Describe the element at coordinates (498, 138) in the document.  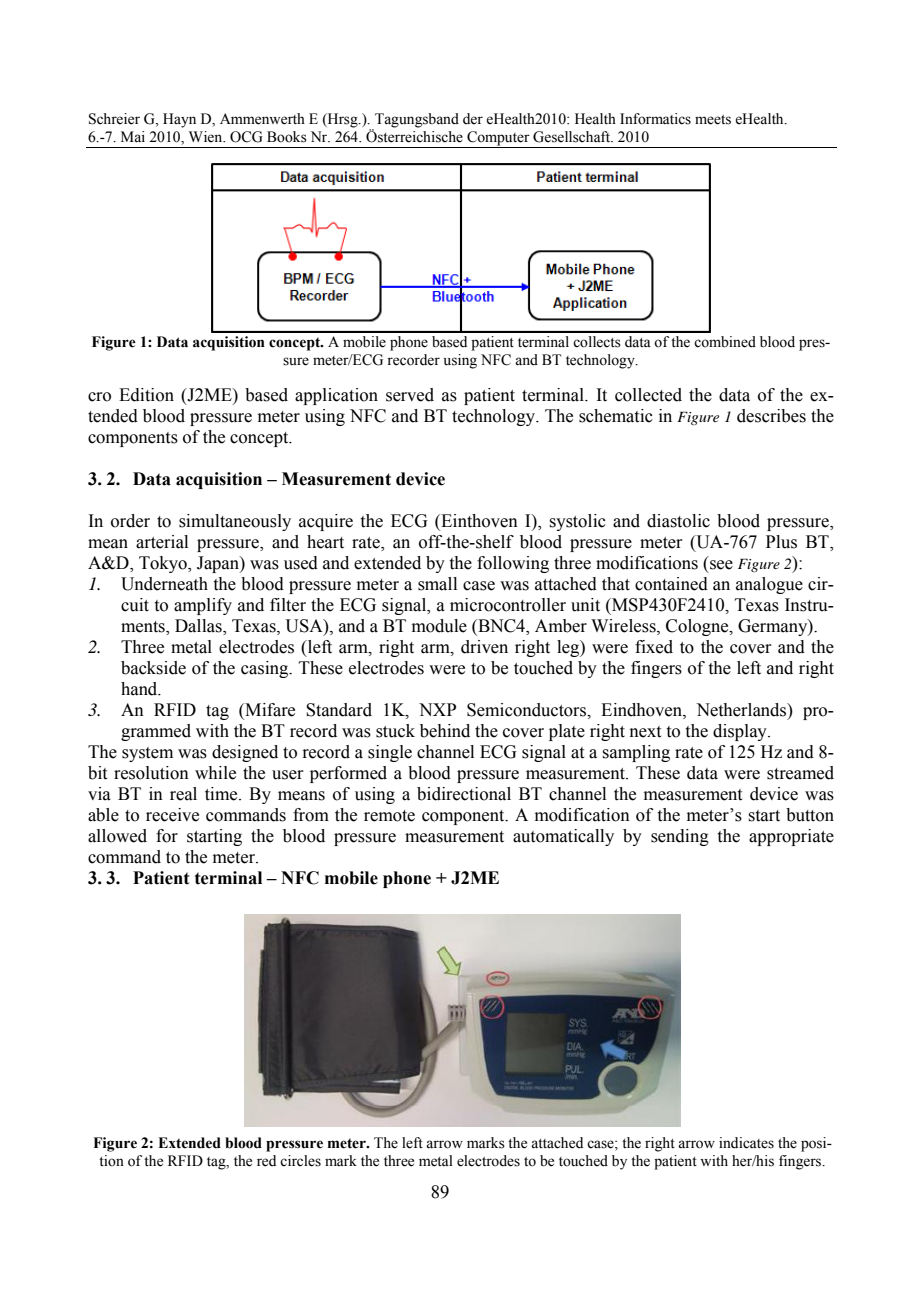
I see `Computer` at that location.
